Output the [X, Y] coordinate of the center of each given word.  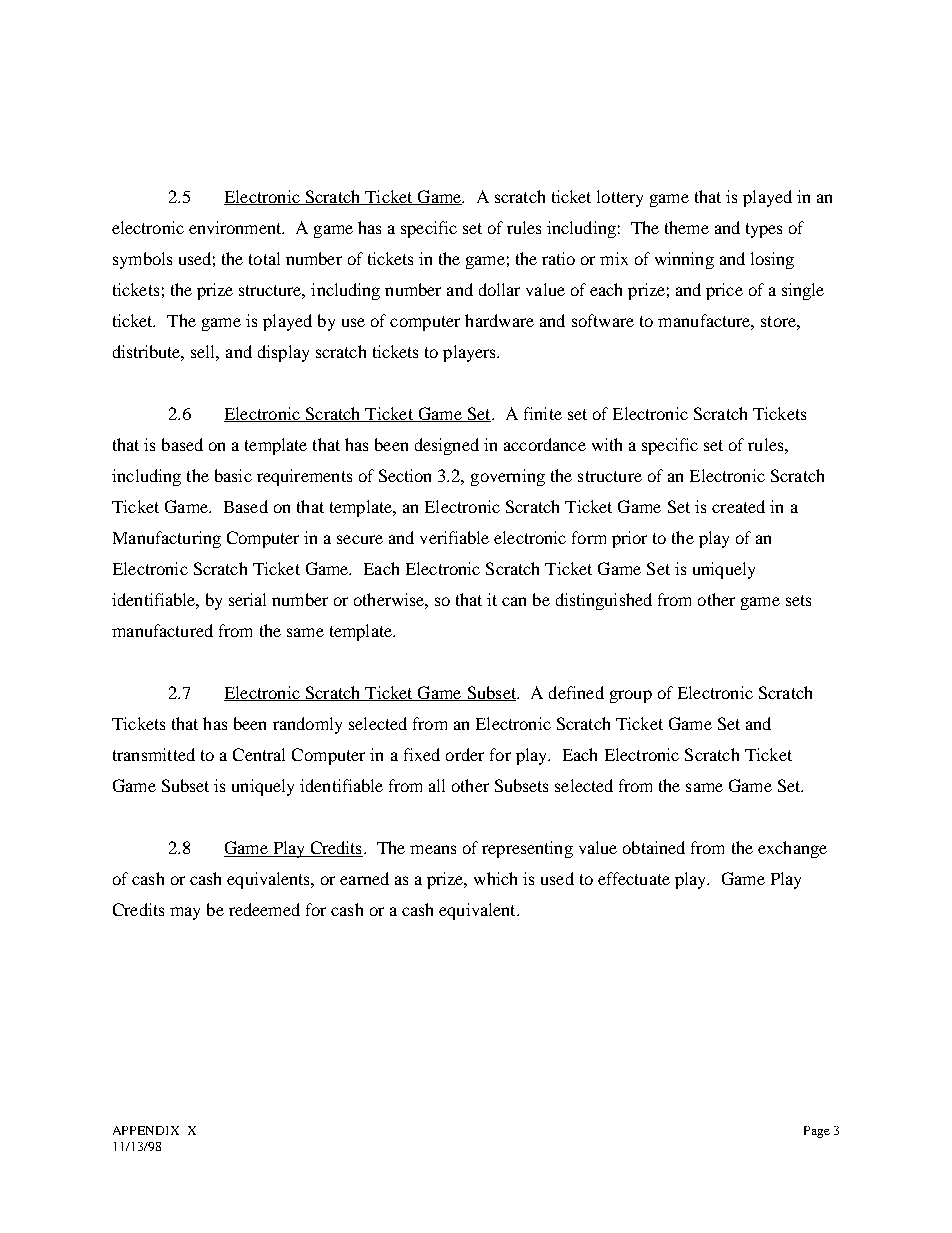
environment [236, 227]
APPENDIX [146, 1130]
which [495, 878]
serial [247, 599]
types [764, 230]
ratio [558, 258]
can [514, 601]
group [631, 696]
